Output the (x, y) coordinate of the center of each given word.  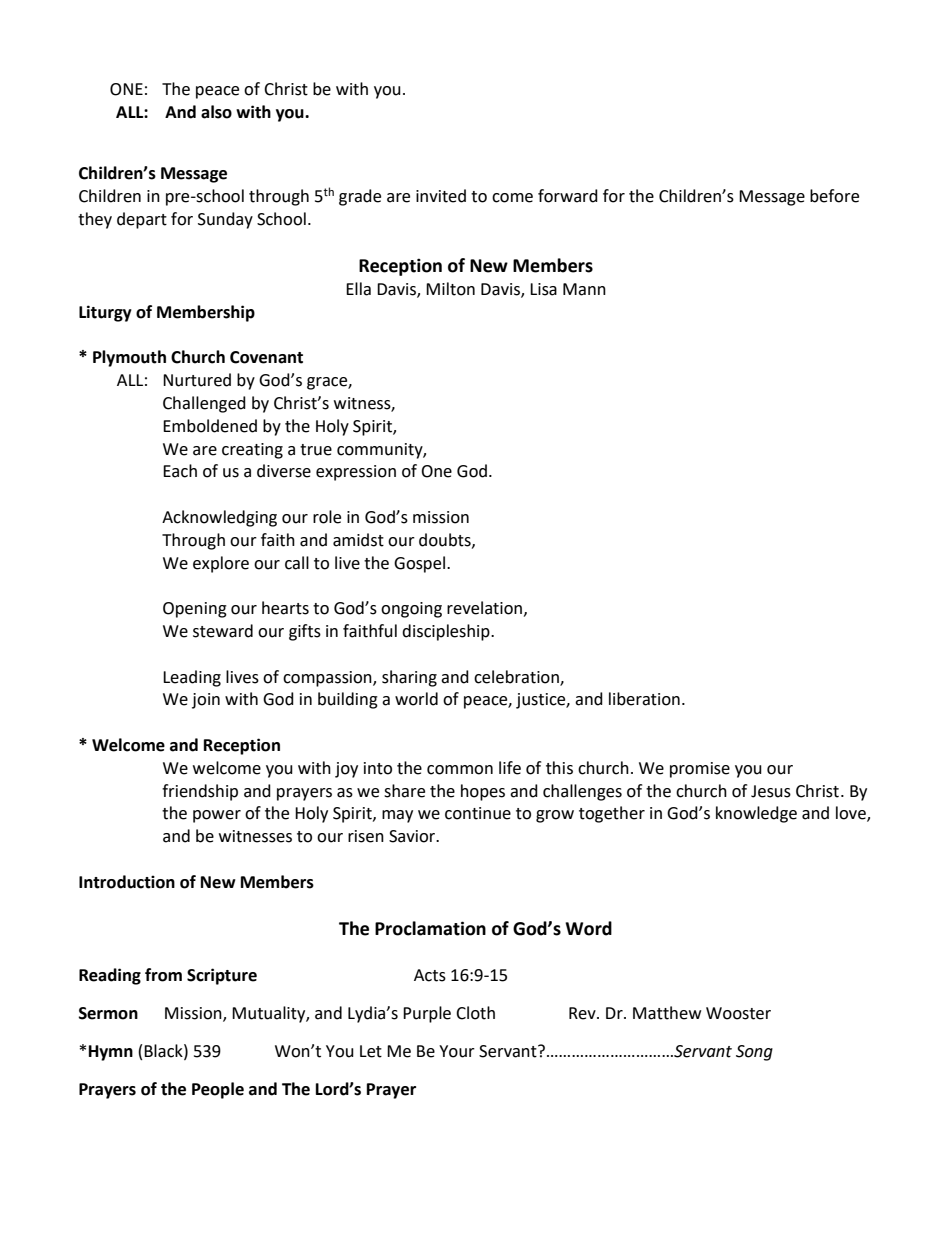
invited (441, 196)
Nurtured (197, 380)
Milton (450, 289)
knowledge (756, 814)
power (217, 816)
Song (754, 1053)
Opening (195, 610)
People (218, 1090)
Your (457, 1051)
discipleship (447, 632)
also (216, 112)
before (834, 196)
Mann (584, 289)
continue (478, 813)
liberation (644, 699)
